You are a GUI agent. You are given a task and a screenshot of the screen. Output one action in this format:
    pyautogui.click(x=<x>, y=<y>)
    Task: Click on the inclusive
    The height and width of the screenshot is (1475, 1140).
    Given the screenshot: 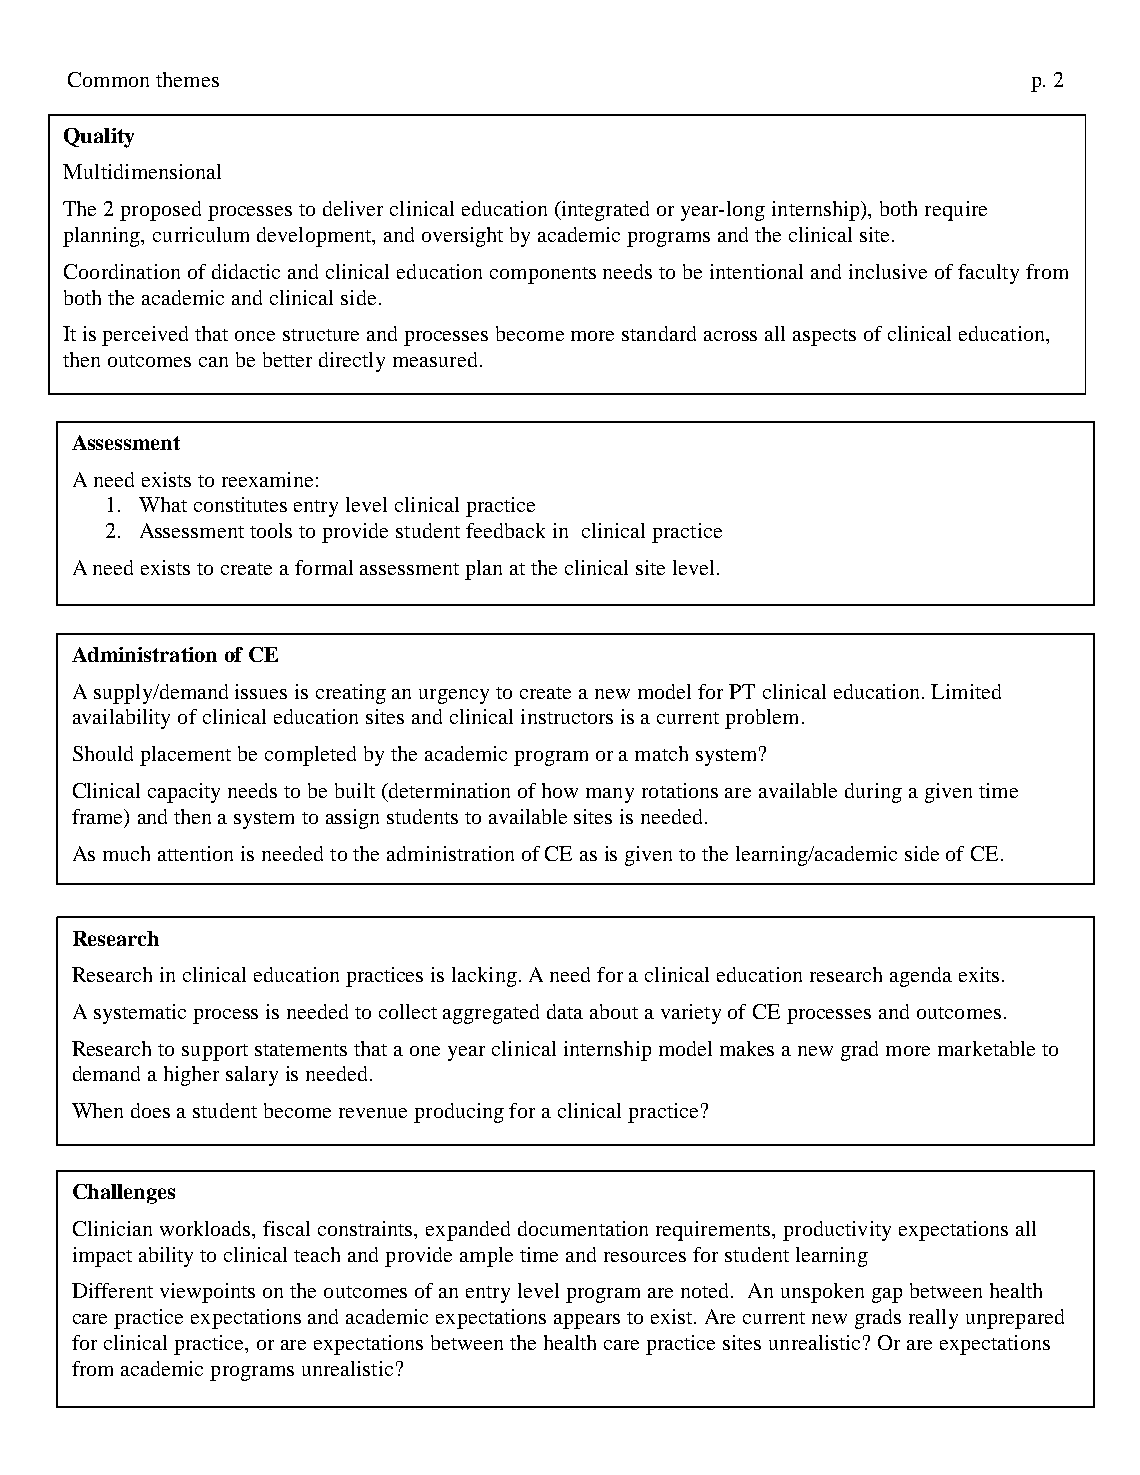 What is the action you would take?
    pyautogui.click(x=888, y=271)
